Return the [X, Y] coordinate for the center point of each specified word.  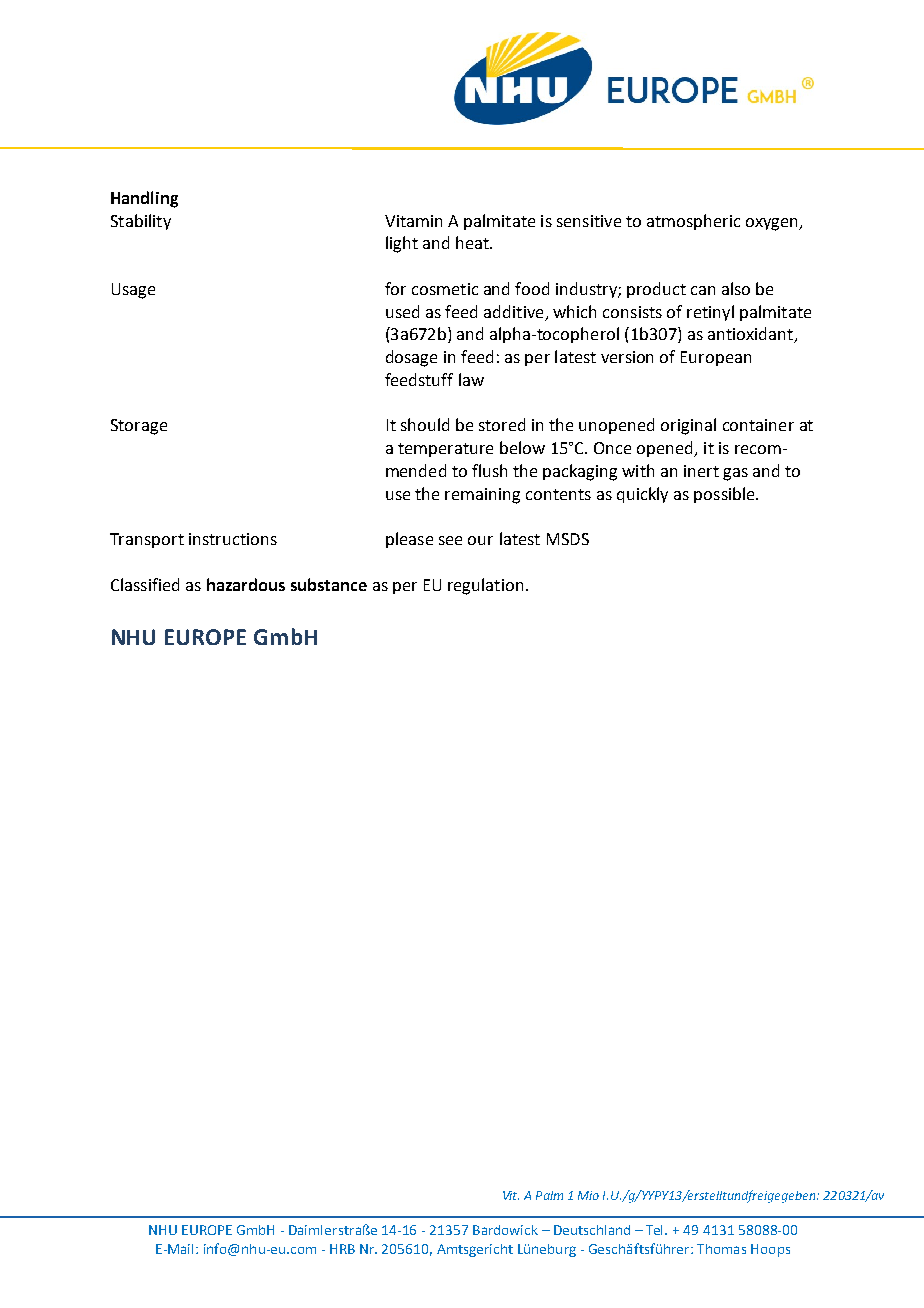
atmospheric [693, 222]
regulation [485, 586]
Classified [145, 584]
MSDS [568, 539]
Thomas [721, 1249]
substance [329, 584]
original [688, 426]
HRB [342, 1249]
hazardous [246, 584]
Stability [141, 222]
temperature [445, 450]
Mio [588, 1195]
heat [473, 242]
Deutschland [592, 1230]
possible [725, 495]
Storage [139, 427]
